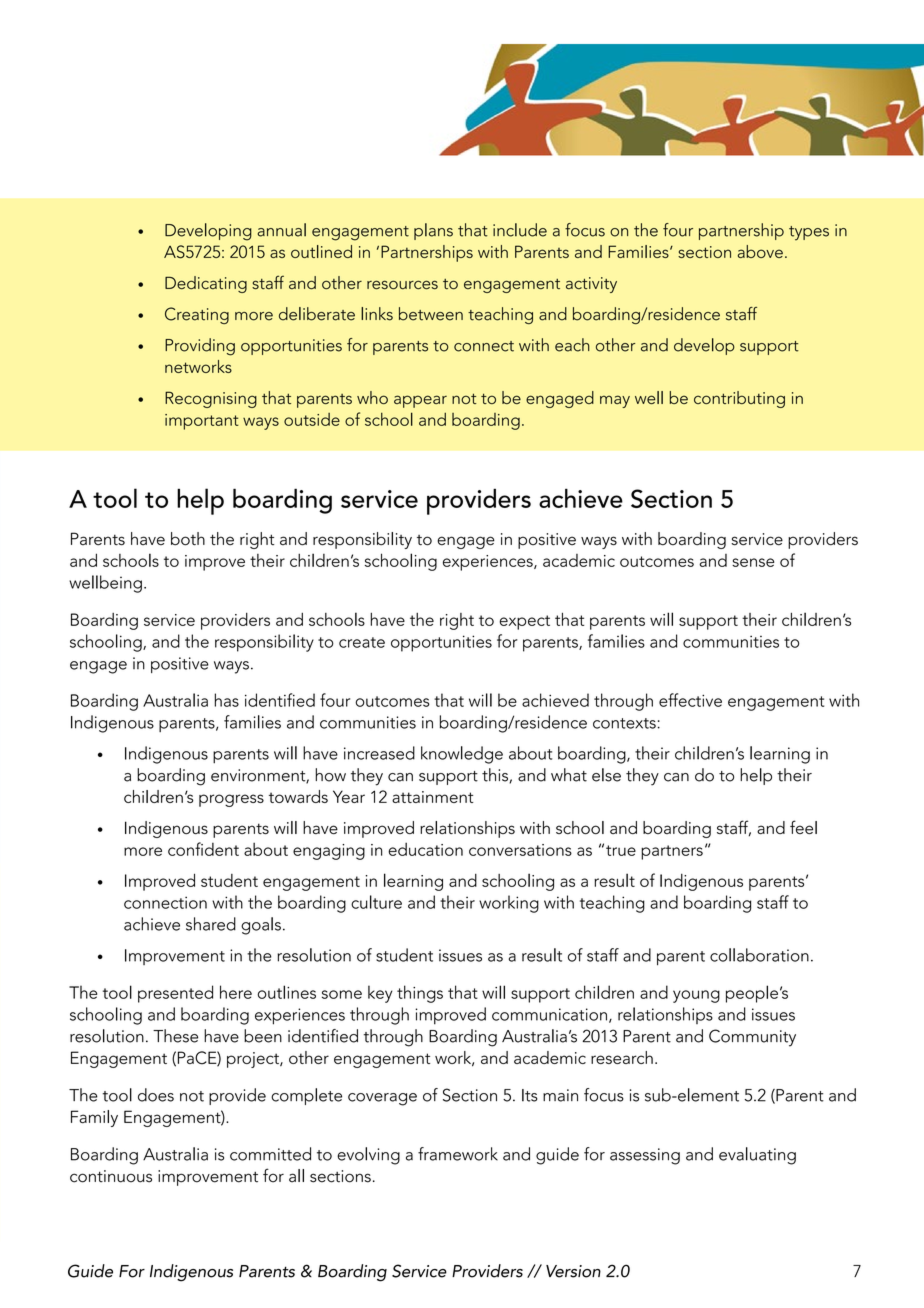  What do you see at coordinates (270, 1154) in the page?
I see `committed` at bounding box center [270, 1154].
